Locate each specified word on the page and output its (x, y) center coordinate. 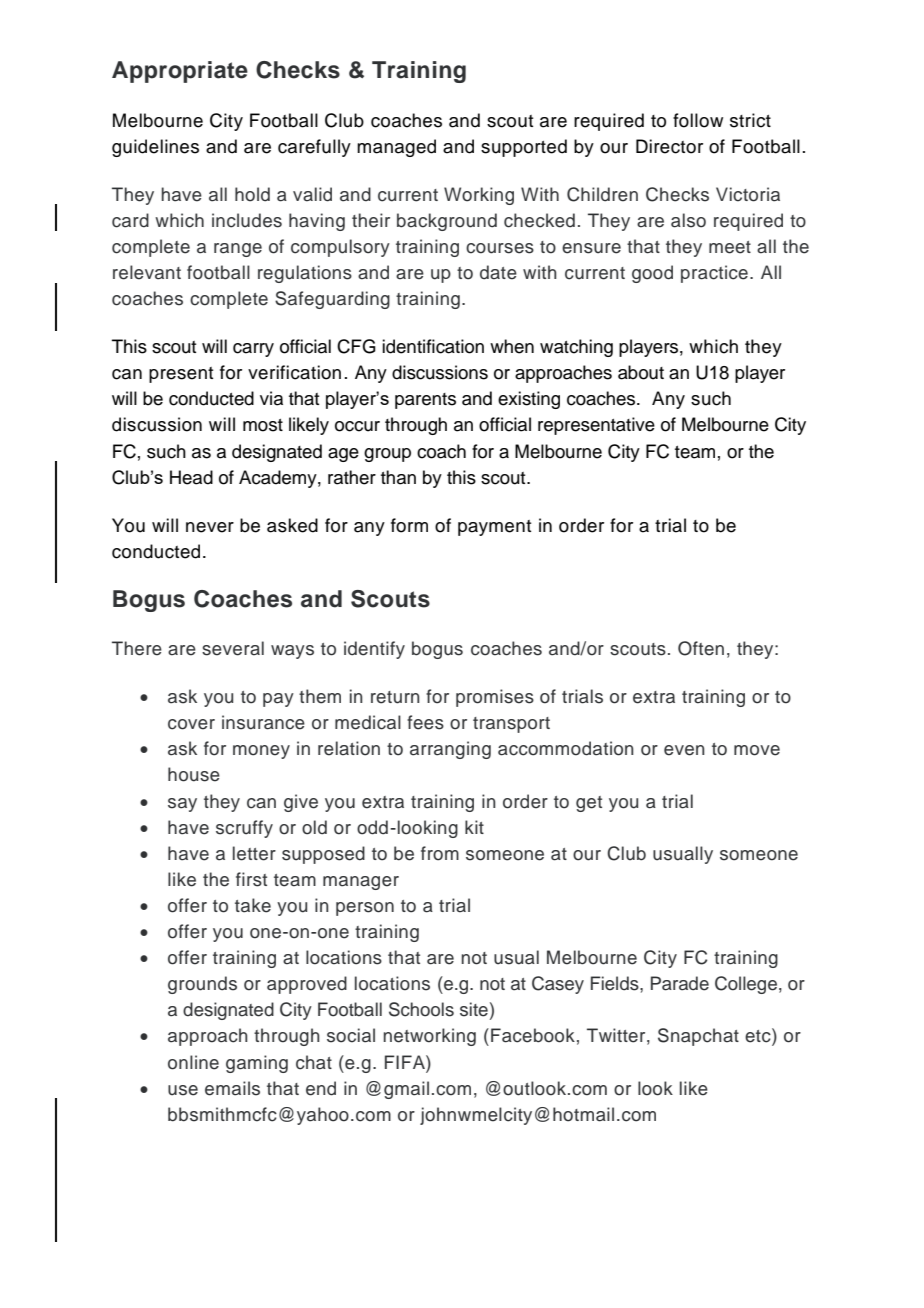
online (193, 1062)
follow (698, 120)
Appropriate (180, 72)
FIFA (406, 1062)
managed (396, 148)
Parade (680, 983)
